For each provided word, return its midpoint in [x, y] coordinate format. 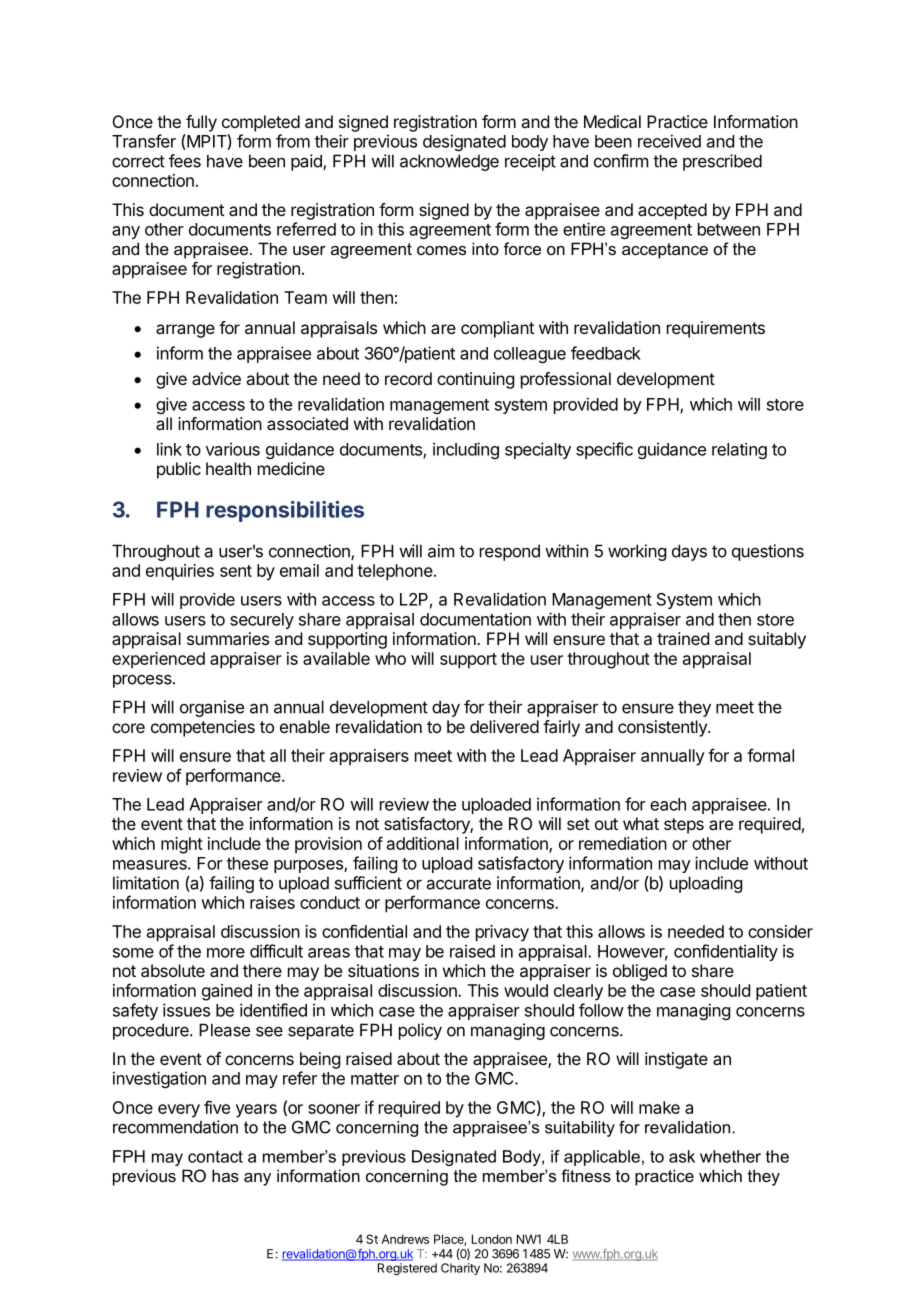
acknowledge [449, 162]
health [228, 468]
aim [441, 551]
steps [684, 826]
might [182, 845]
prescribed [722, 162]
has [225, 1175]
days [689, 552]
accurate [459, 883]
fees [185, 161]
